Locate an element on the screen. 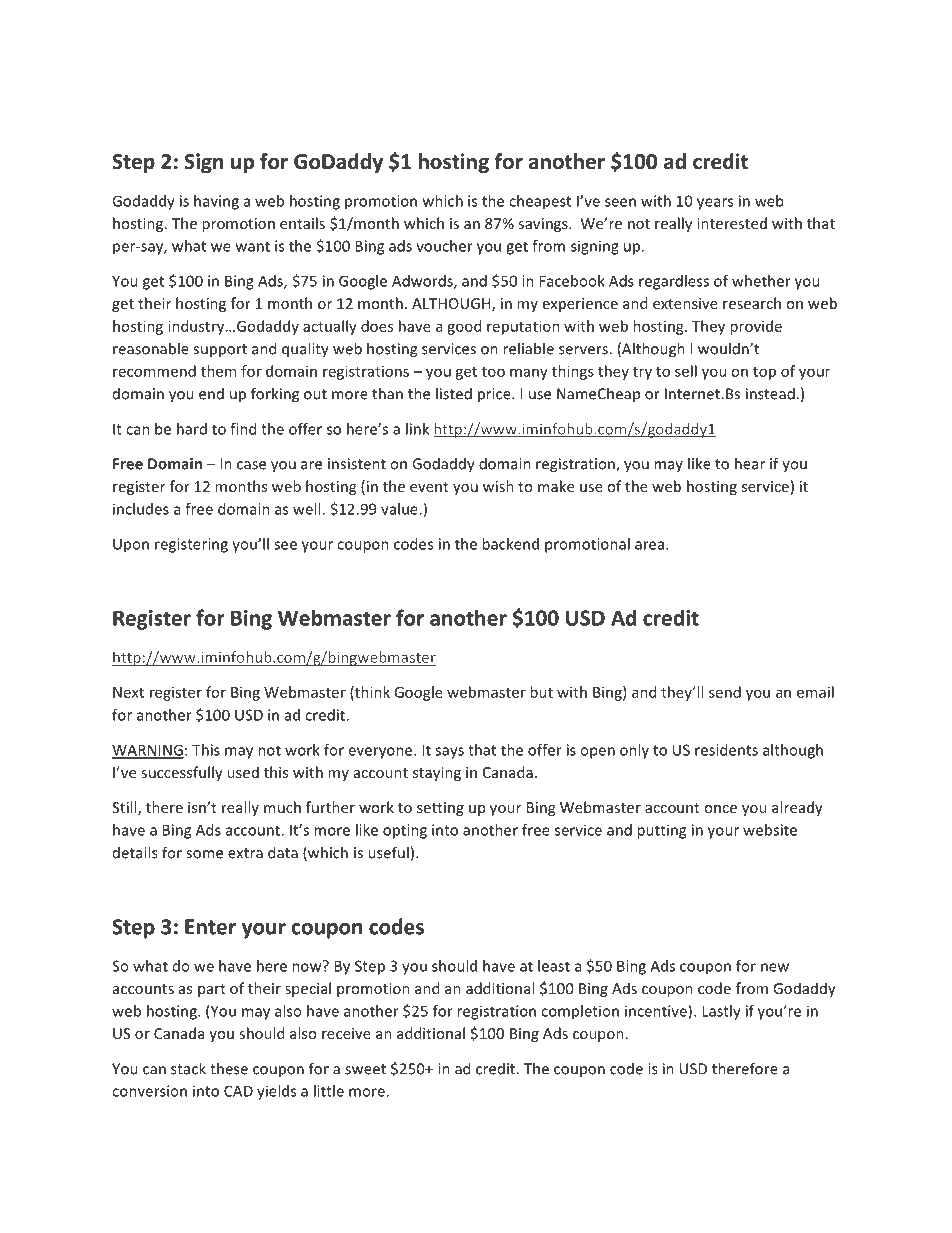 The width and height of the screenshot is (952, 1233). Lastly is located at coordinates (721, 1012).
